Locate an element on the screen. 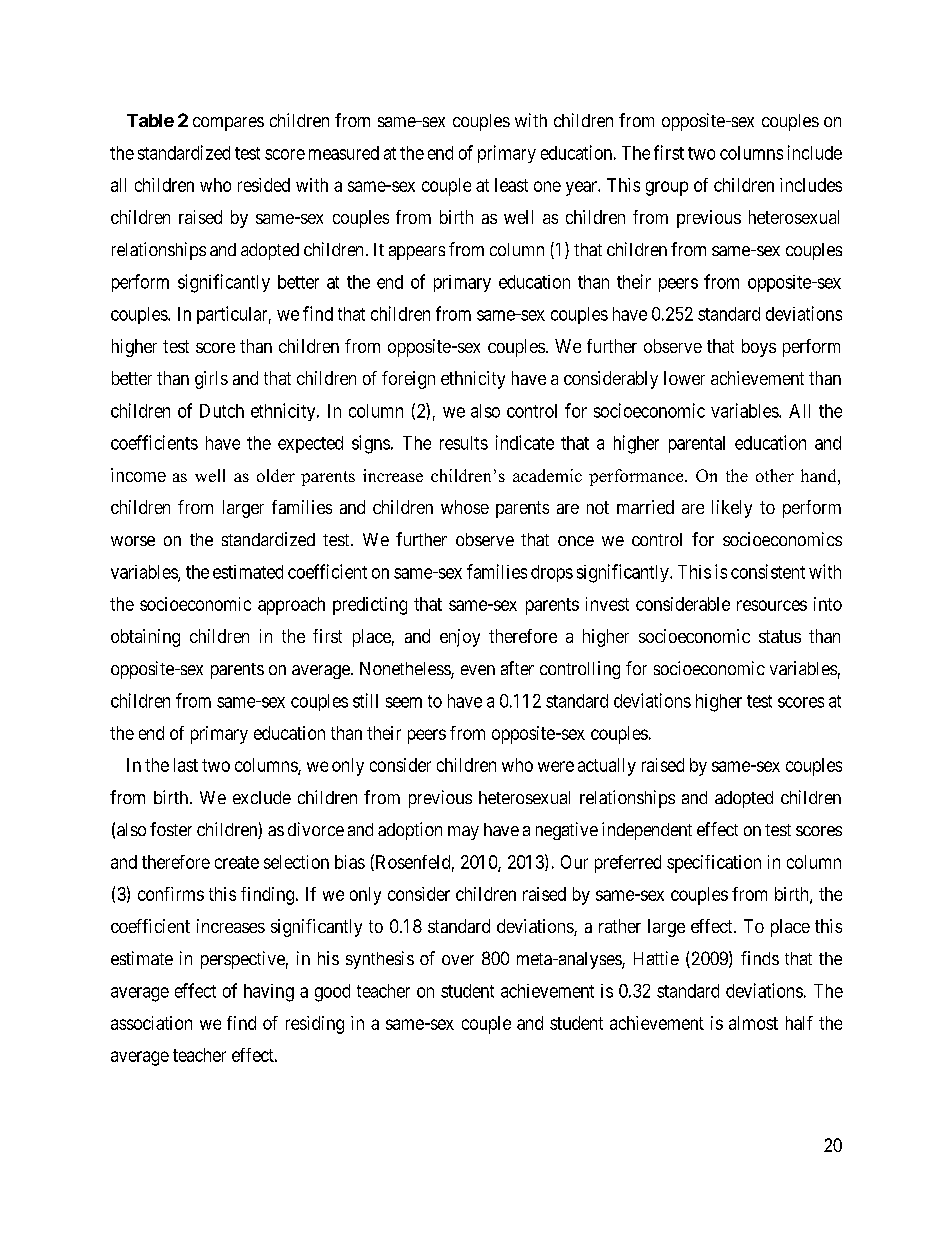 The width and height of the screenshot is (952, 1233). even is located at coordinates (478, 670).
